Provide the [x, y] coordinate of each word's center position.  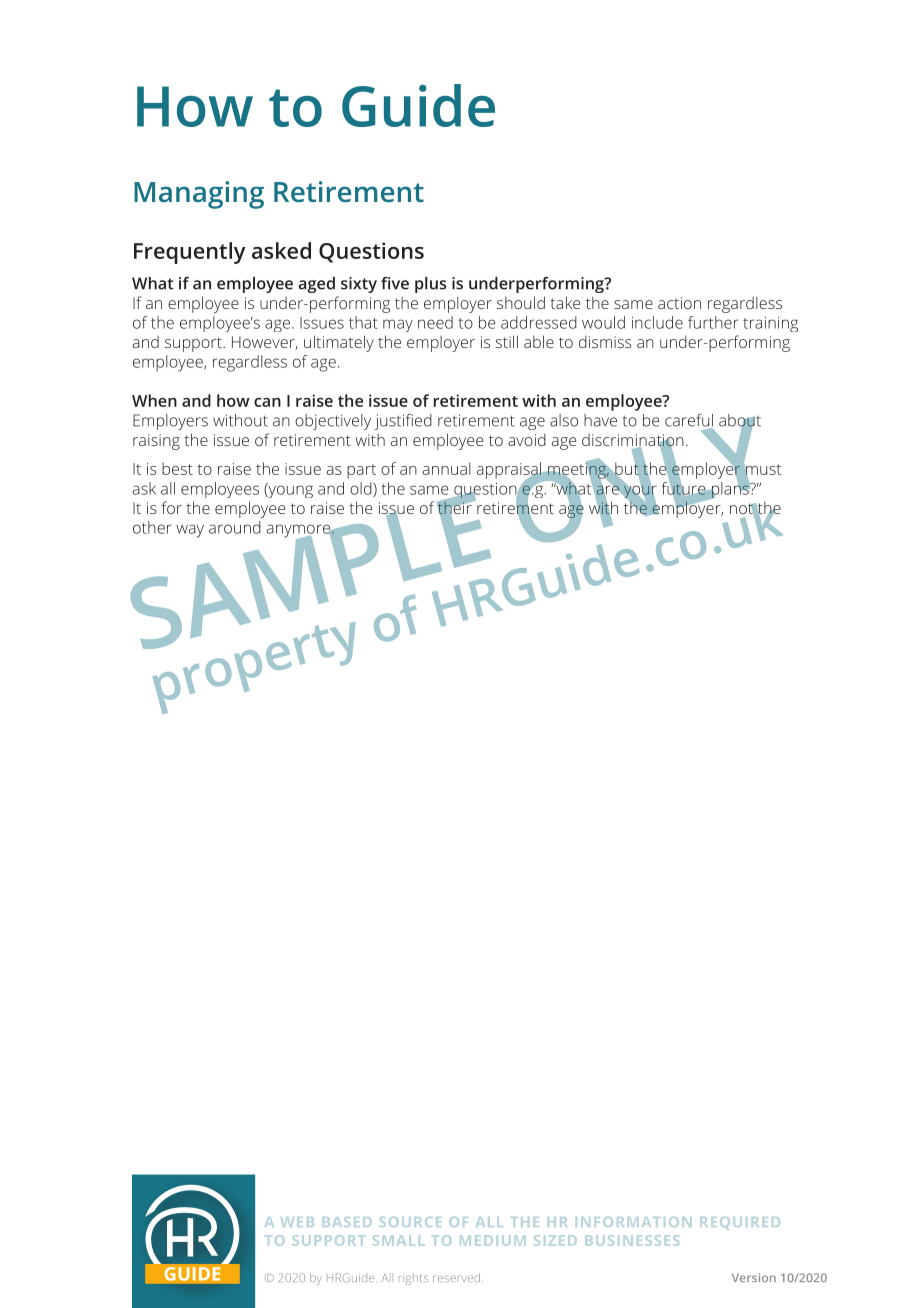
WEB [297, 1222]
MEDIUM [493, 1240]
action [679, 303]
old [362, 489]
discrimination [633, 441]
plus [430, 285]
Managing [199, 195]
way [190, 531]
